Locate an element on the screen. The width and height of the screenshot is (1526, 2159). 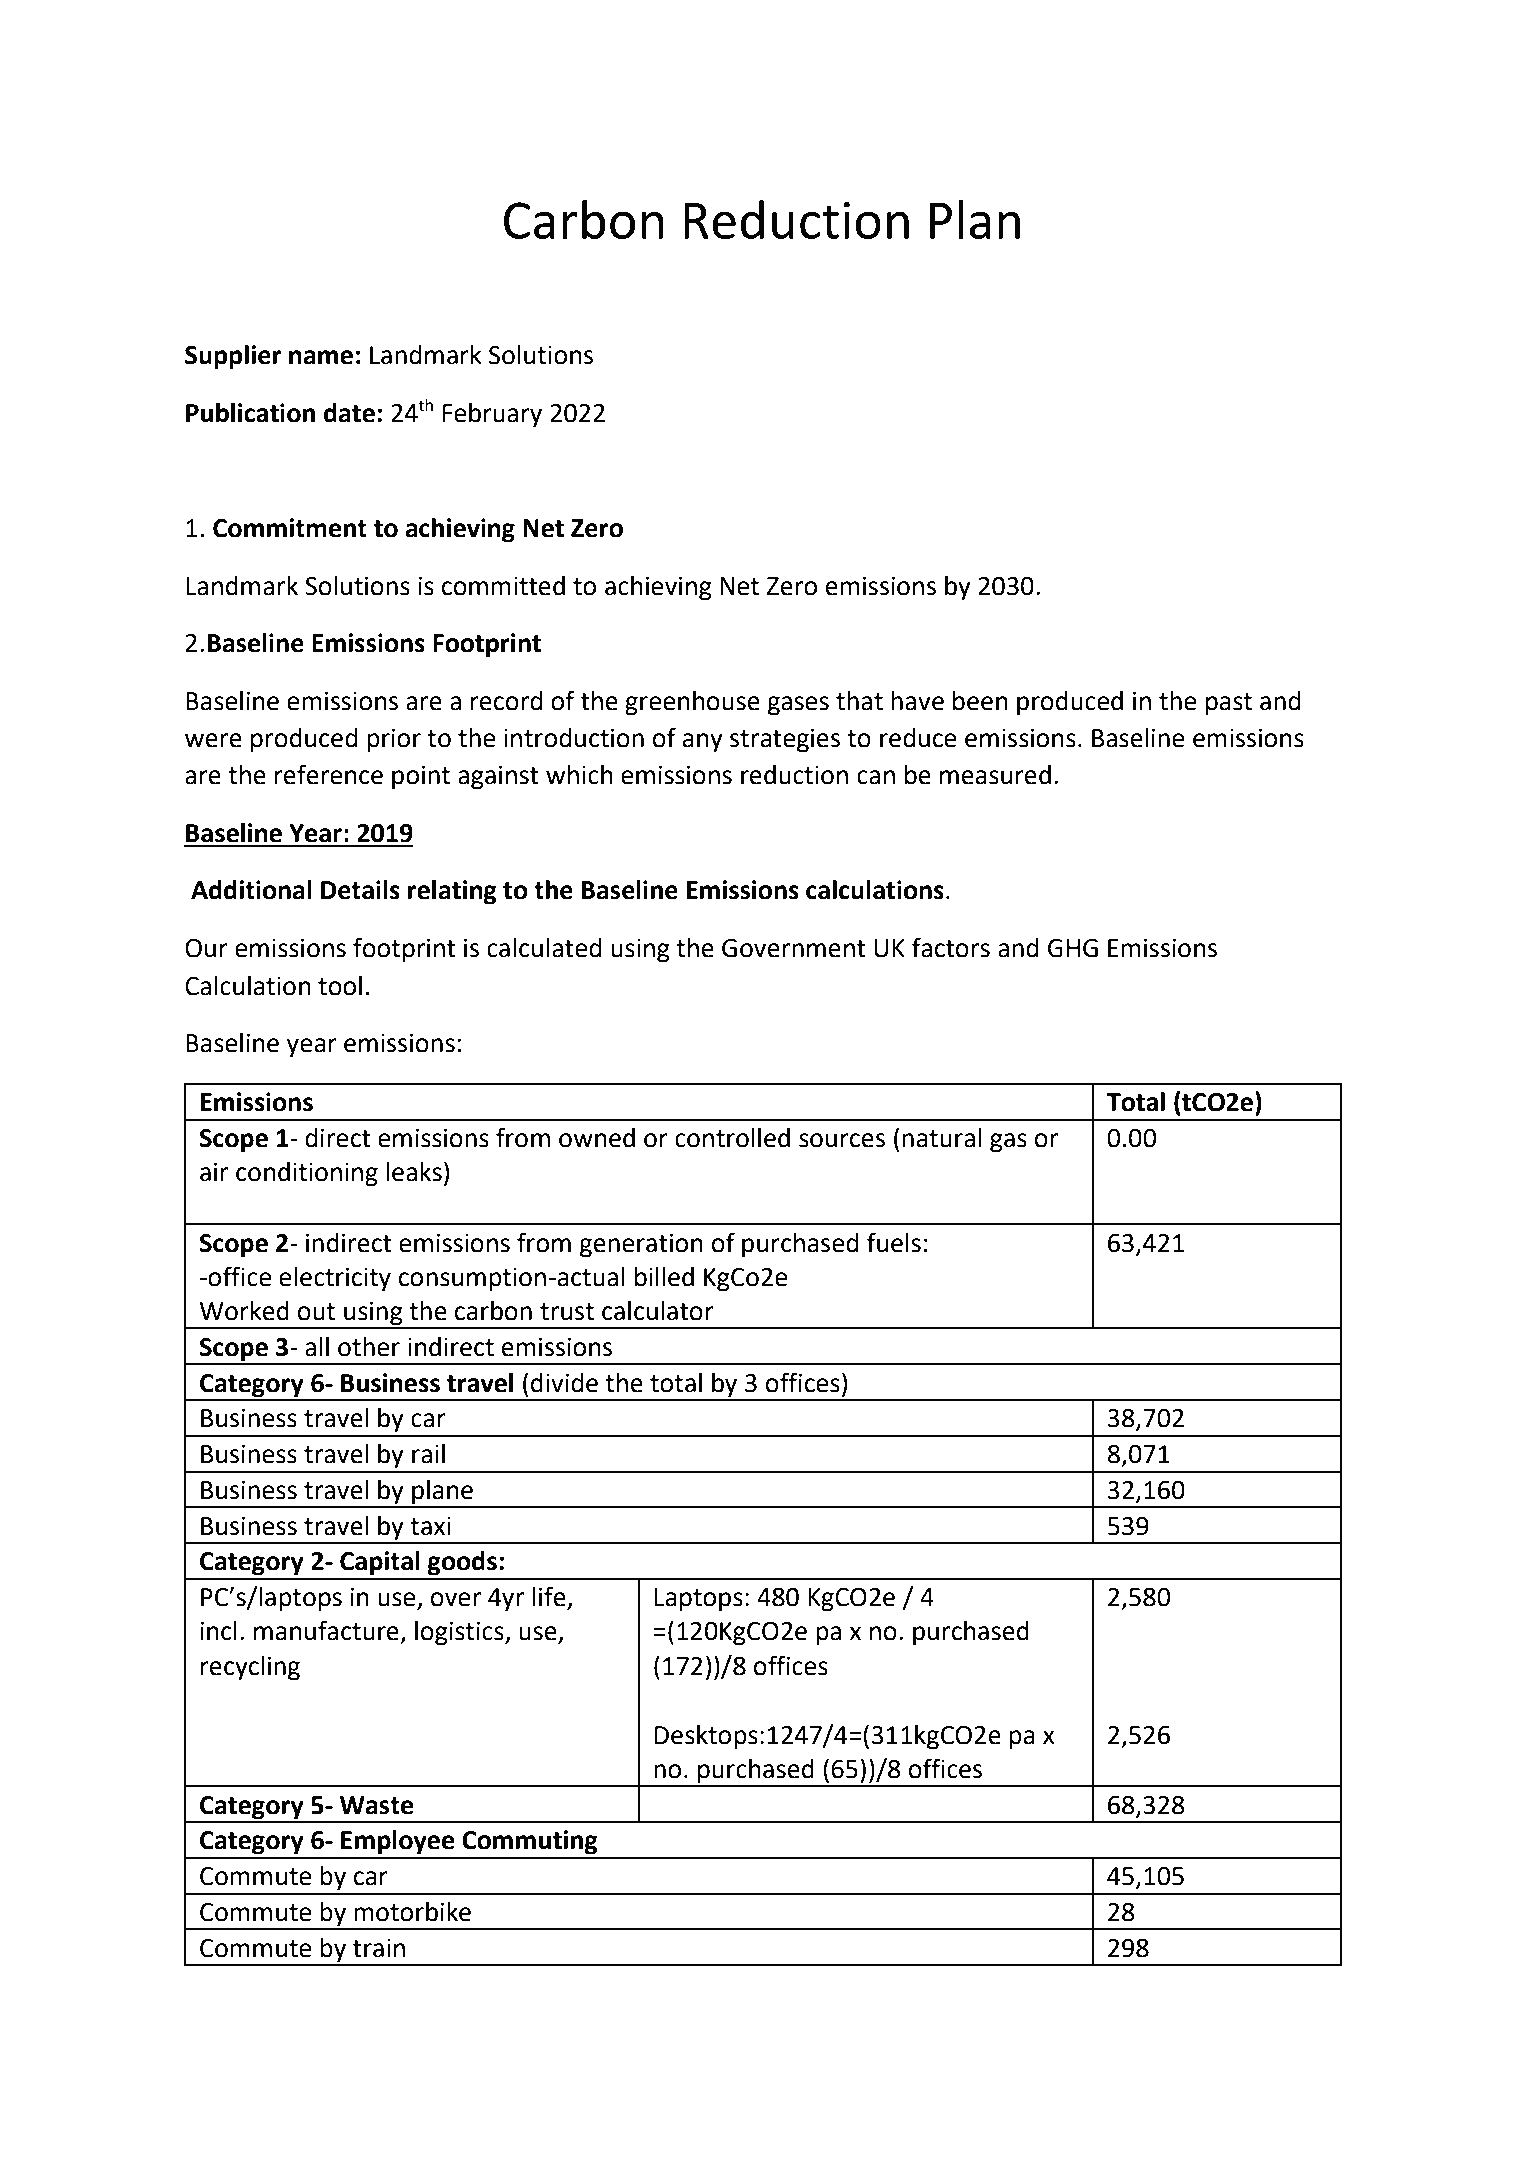
life is located at coordinates (550, 1597).
